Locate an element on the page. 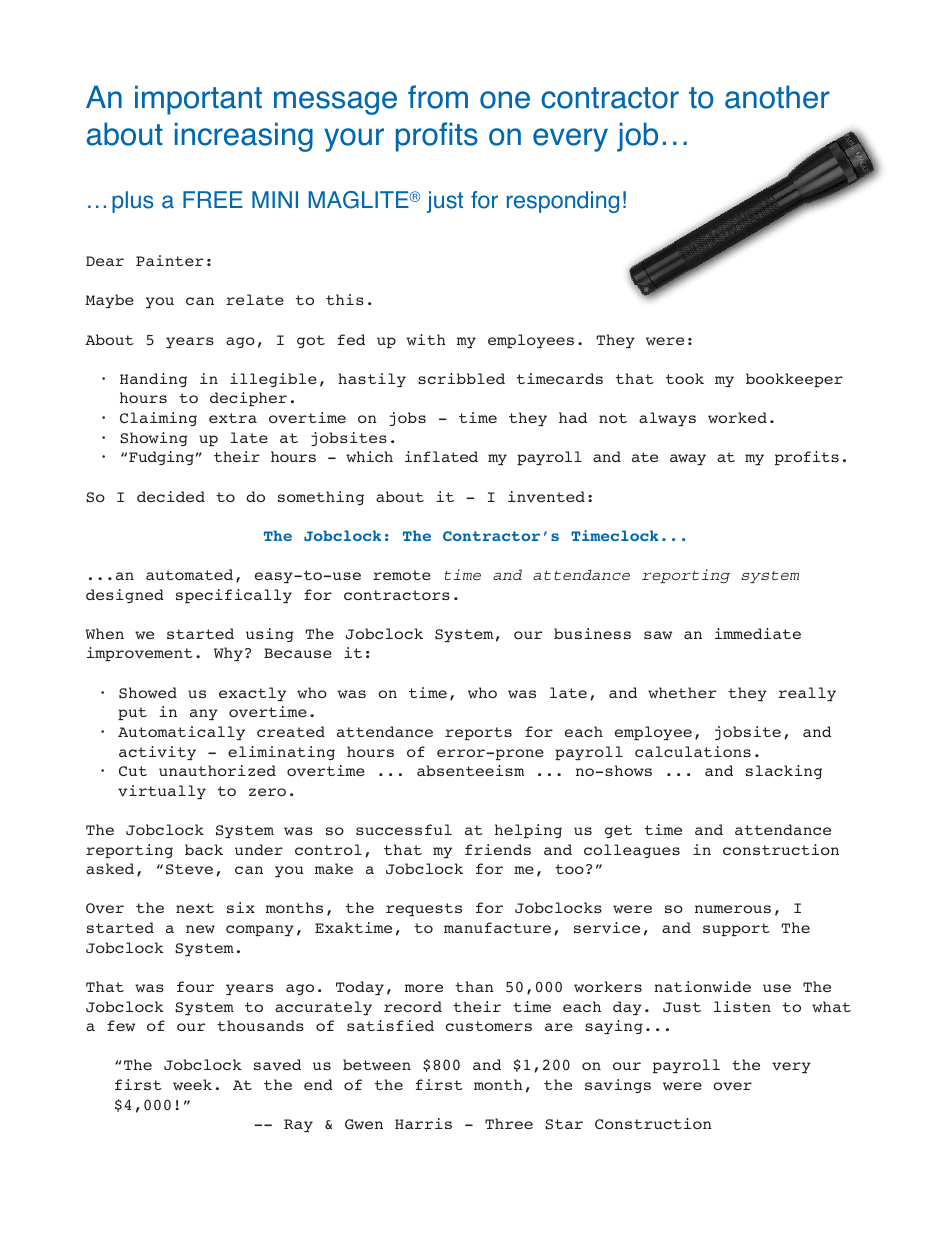  absenteeism is located at coordinates (470, 770).
